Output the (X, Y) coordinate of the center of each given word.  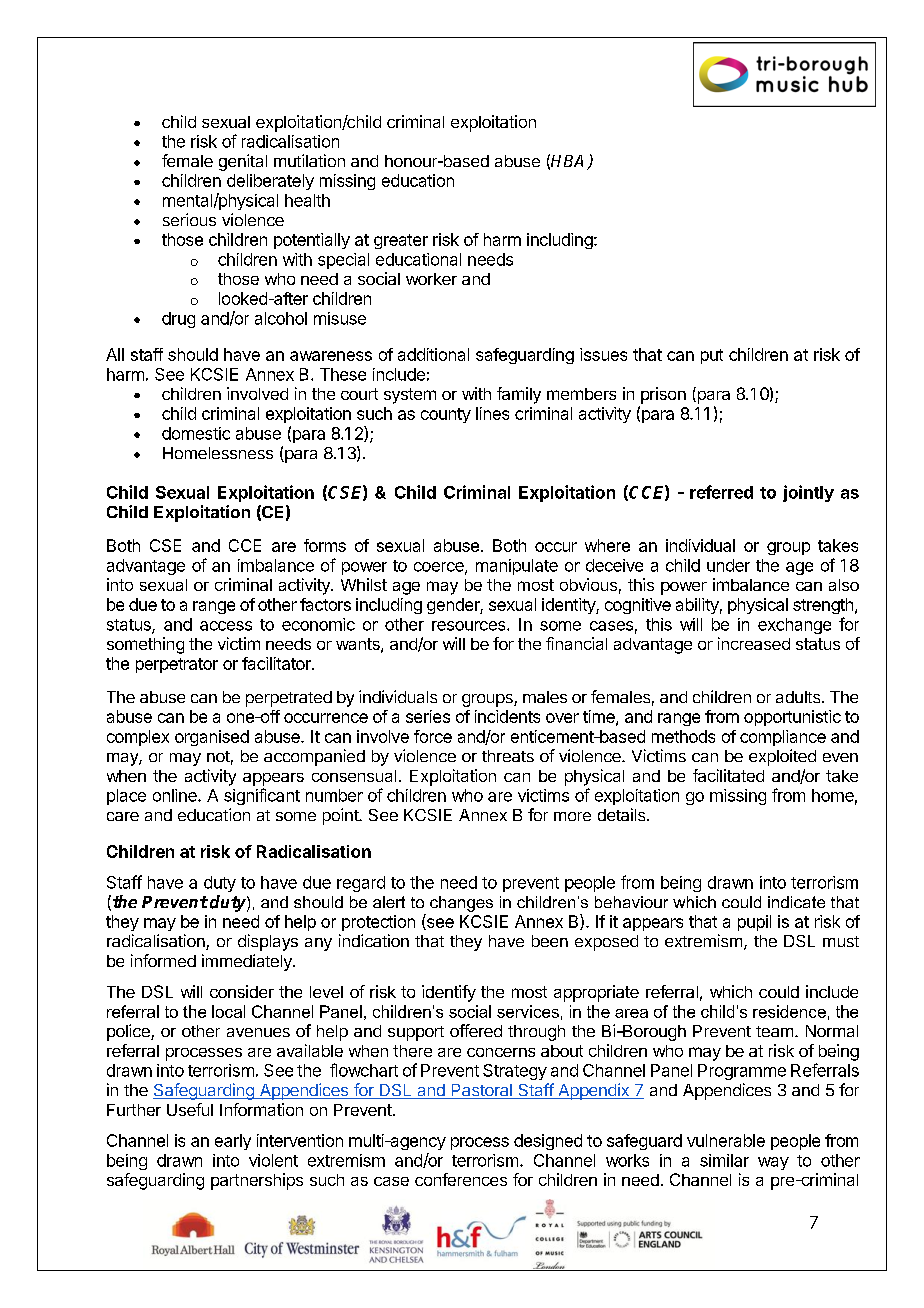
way (773, 1163)
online (176, 795)
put (712, 356)
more (572, 816)
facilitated (728, 775)
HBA (569, 162)
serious (189, 219)
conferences (461, 1179)
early (233, 1142)
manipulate (517, 567)
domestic (196, 433)
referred (721, 492)
